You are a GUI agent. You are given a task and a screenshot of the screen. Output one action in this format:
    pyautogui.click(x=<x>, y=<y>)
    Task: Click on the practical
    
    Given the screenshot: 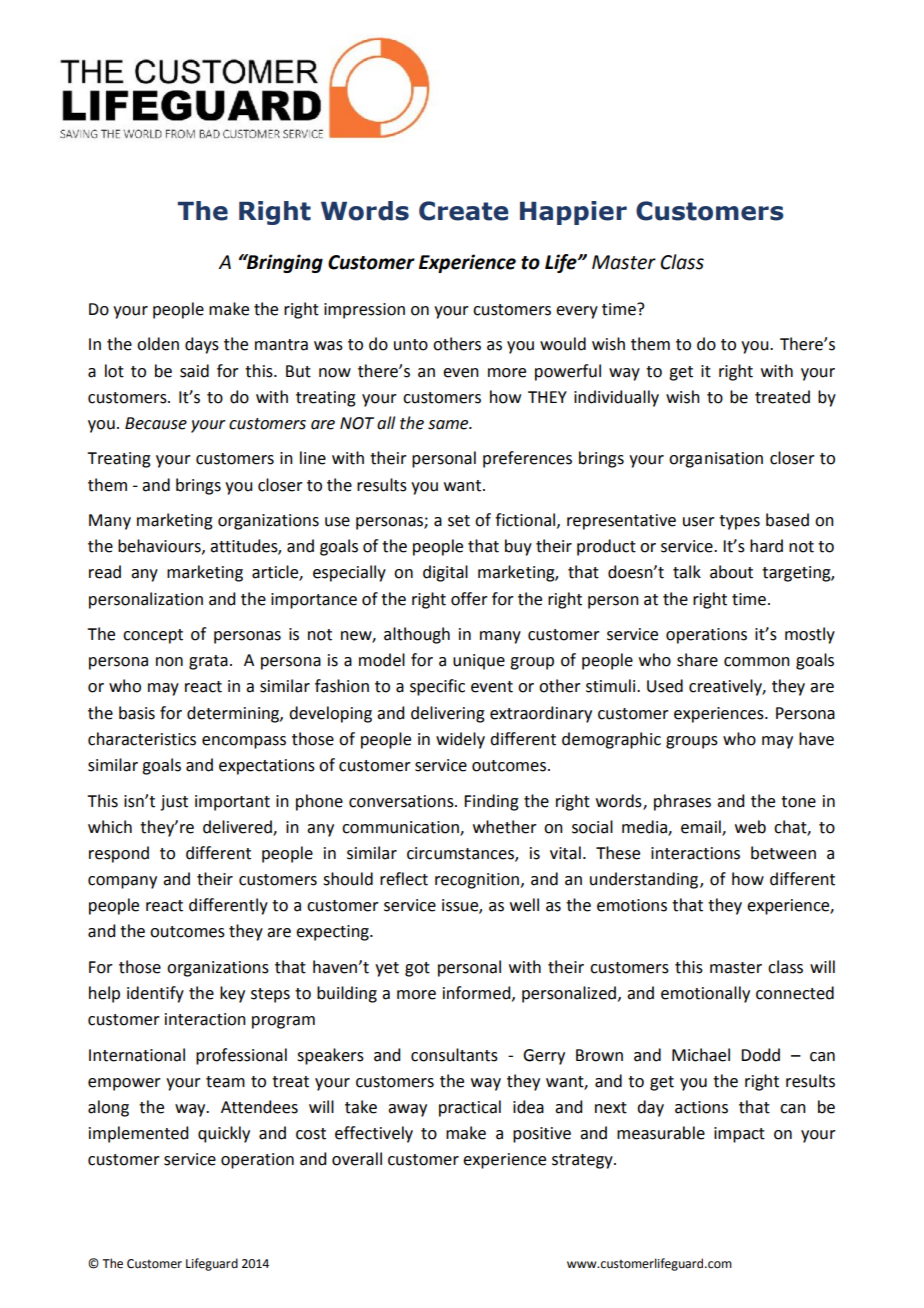 What is the action you would take?
    pyautogui.click(x=470, y=1108)
